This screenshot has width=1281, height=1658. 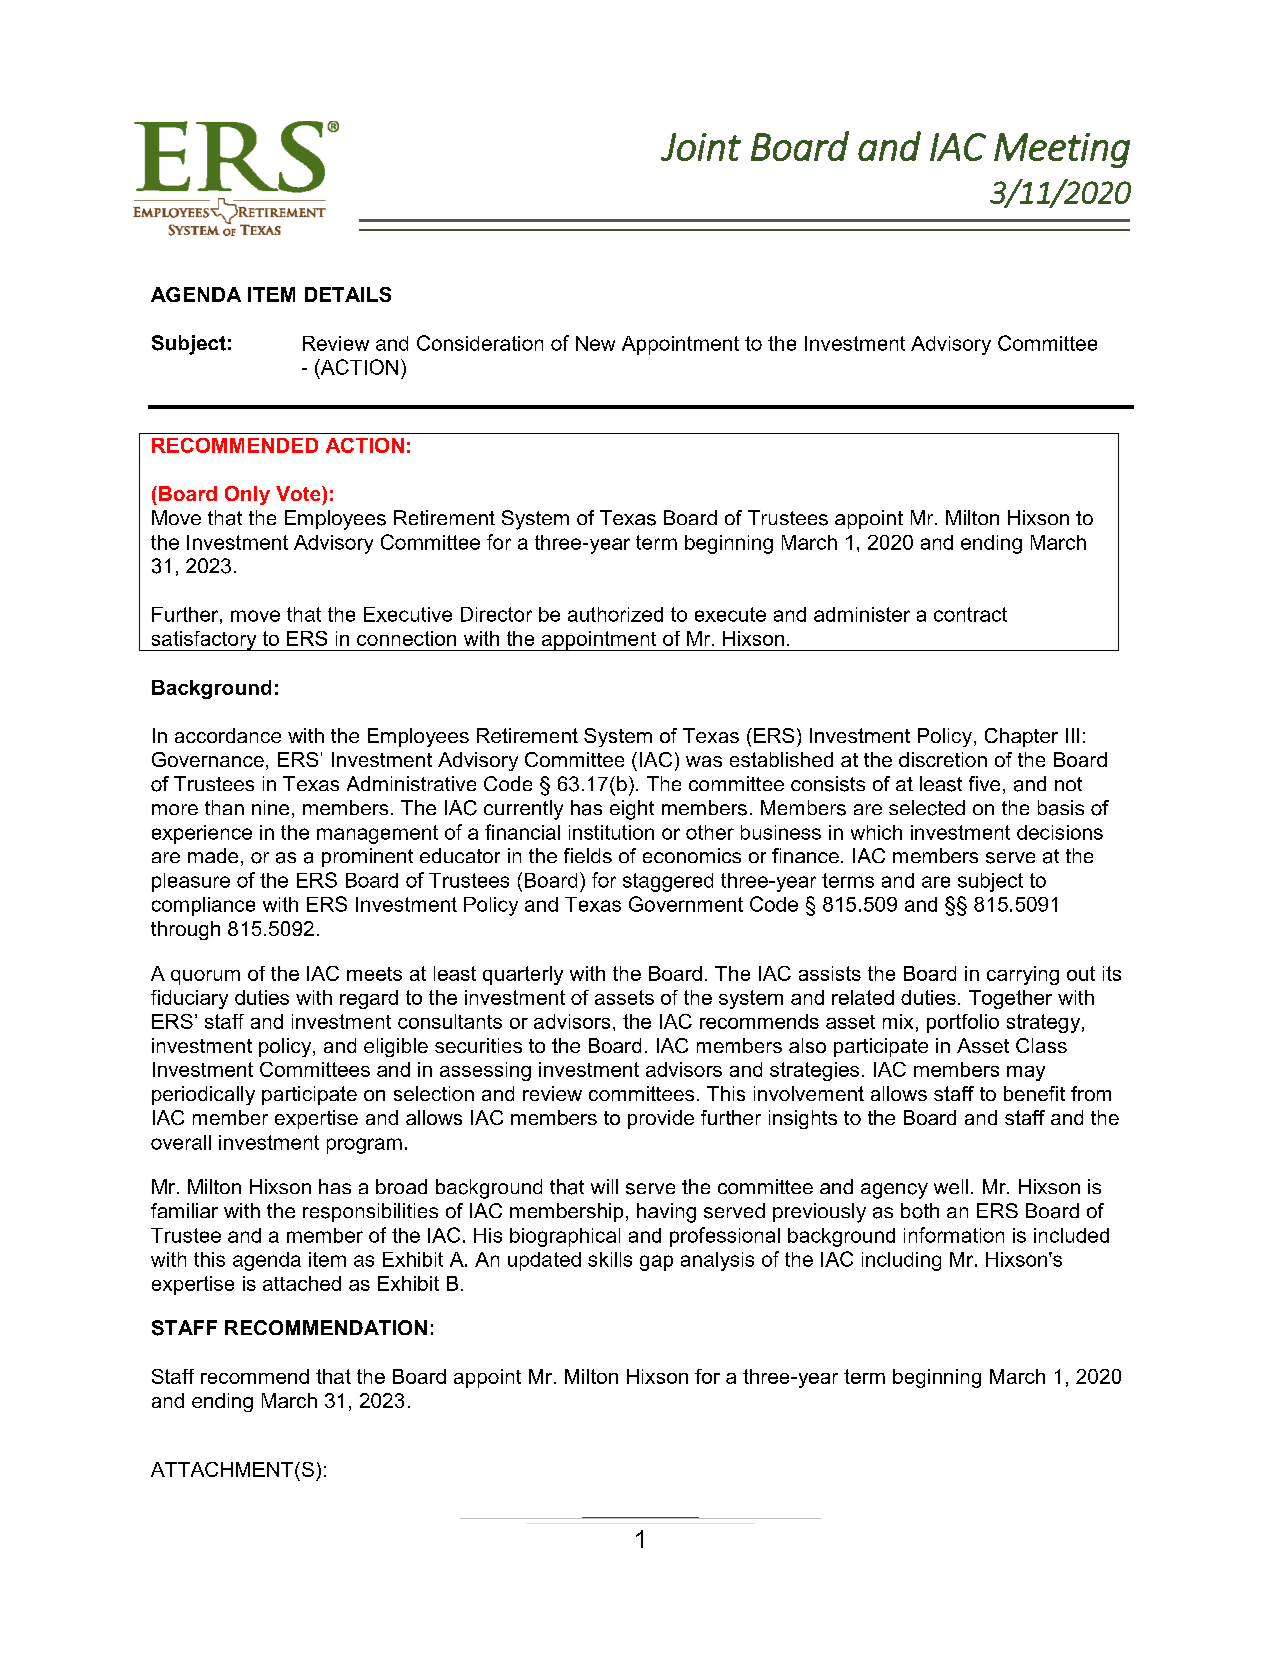 I want to click on decisions, so click(x=1060, y=832).
